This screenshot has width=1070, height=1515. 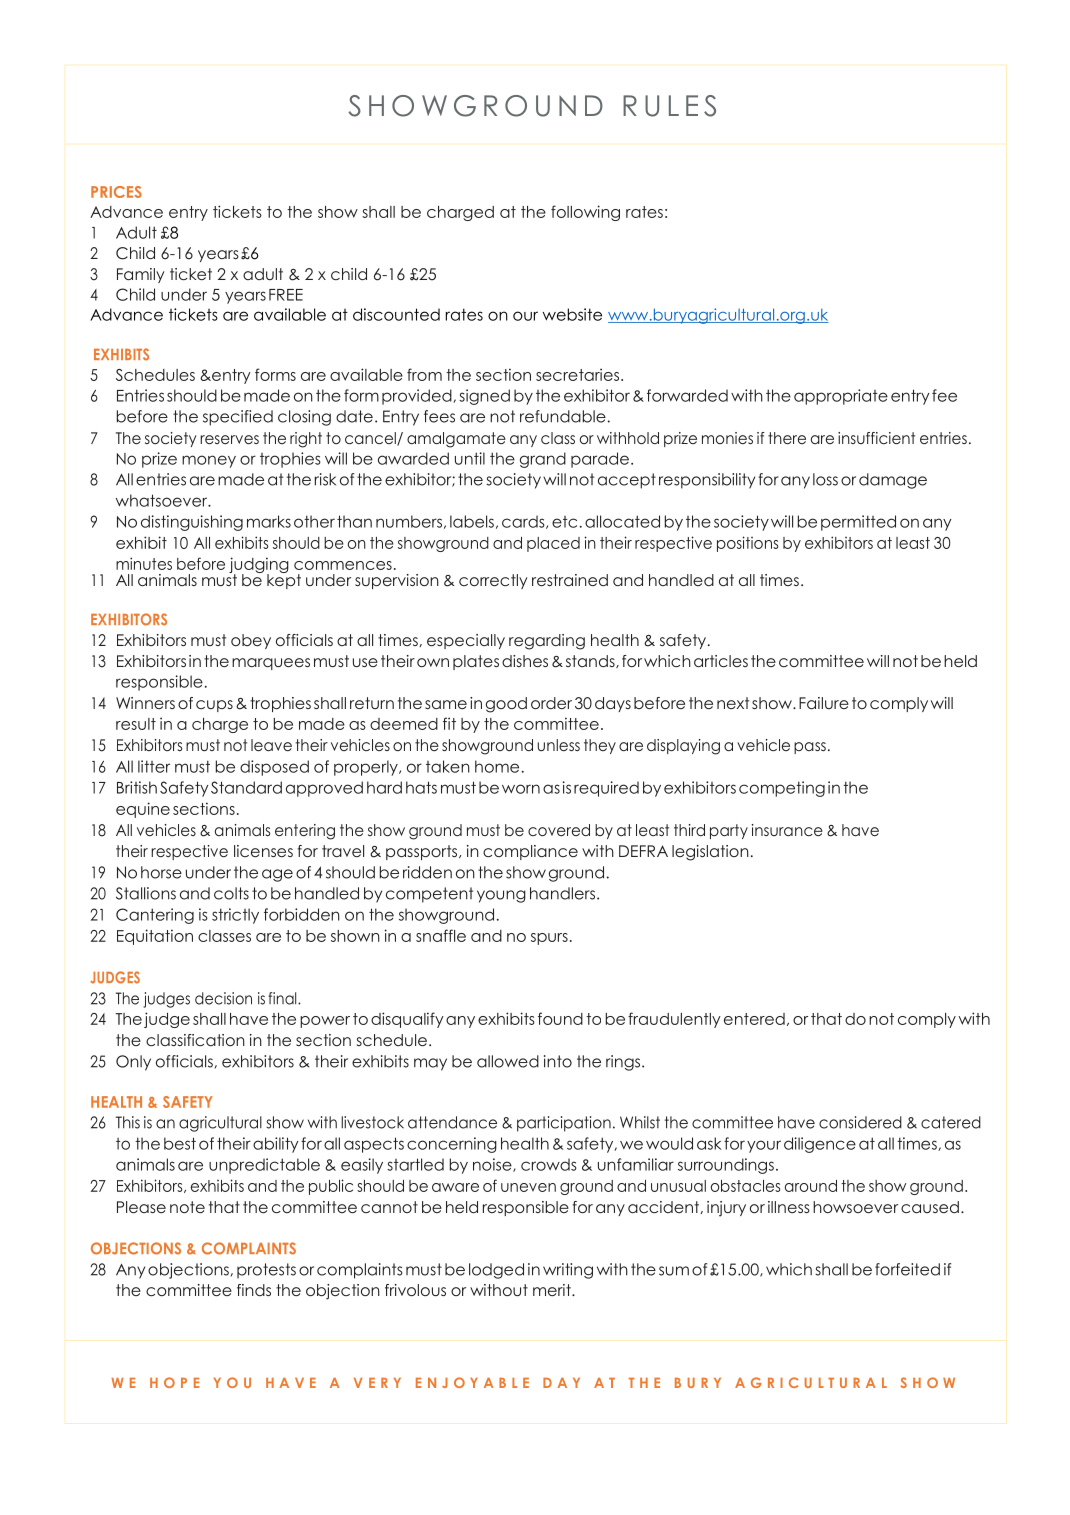 I want to click on decision, so click(x=223, y=998).
